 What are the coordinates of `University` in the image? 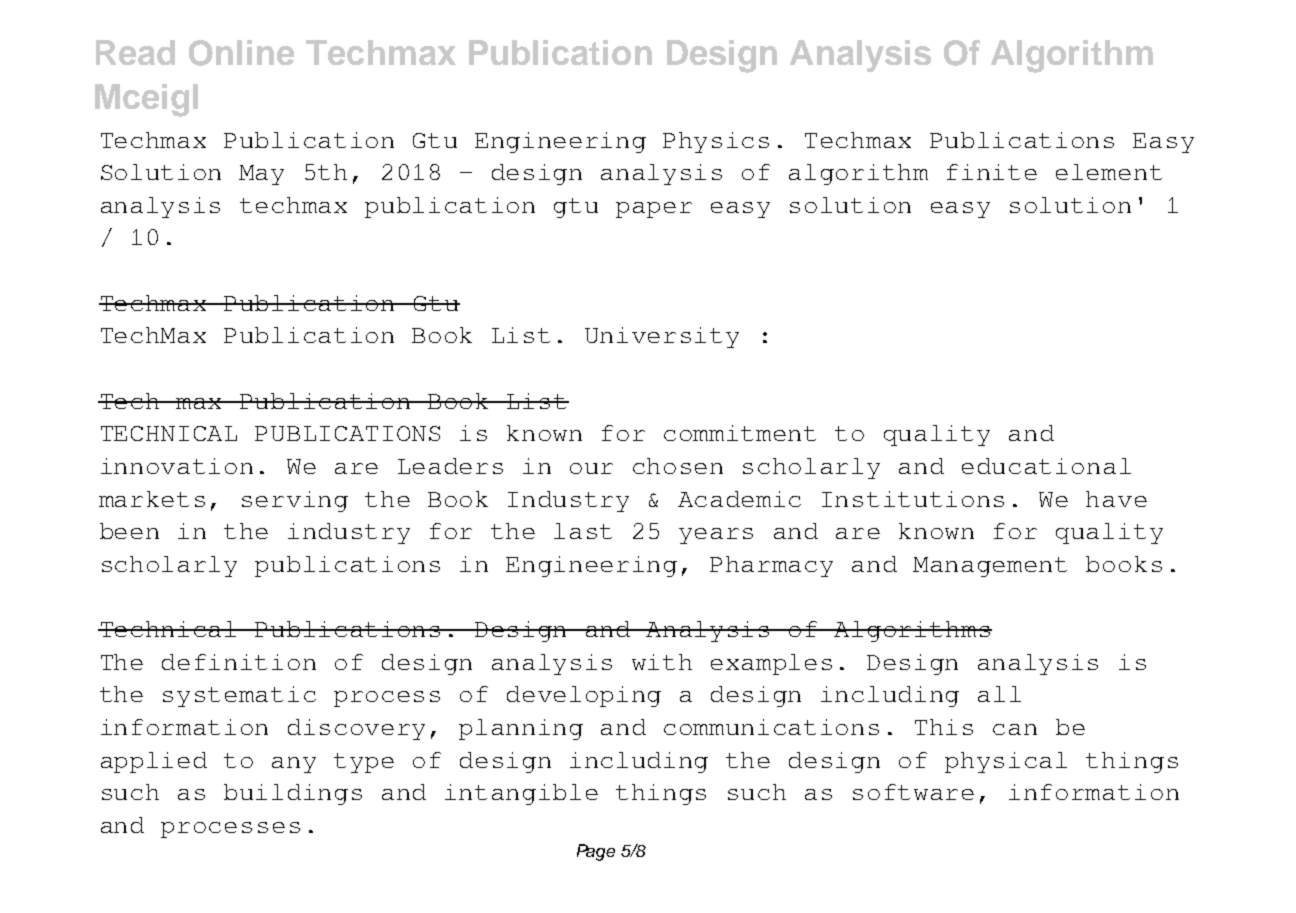 It's located at (662, 337).
